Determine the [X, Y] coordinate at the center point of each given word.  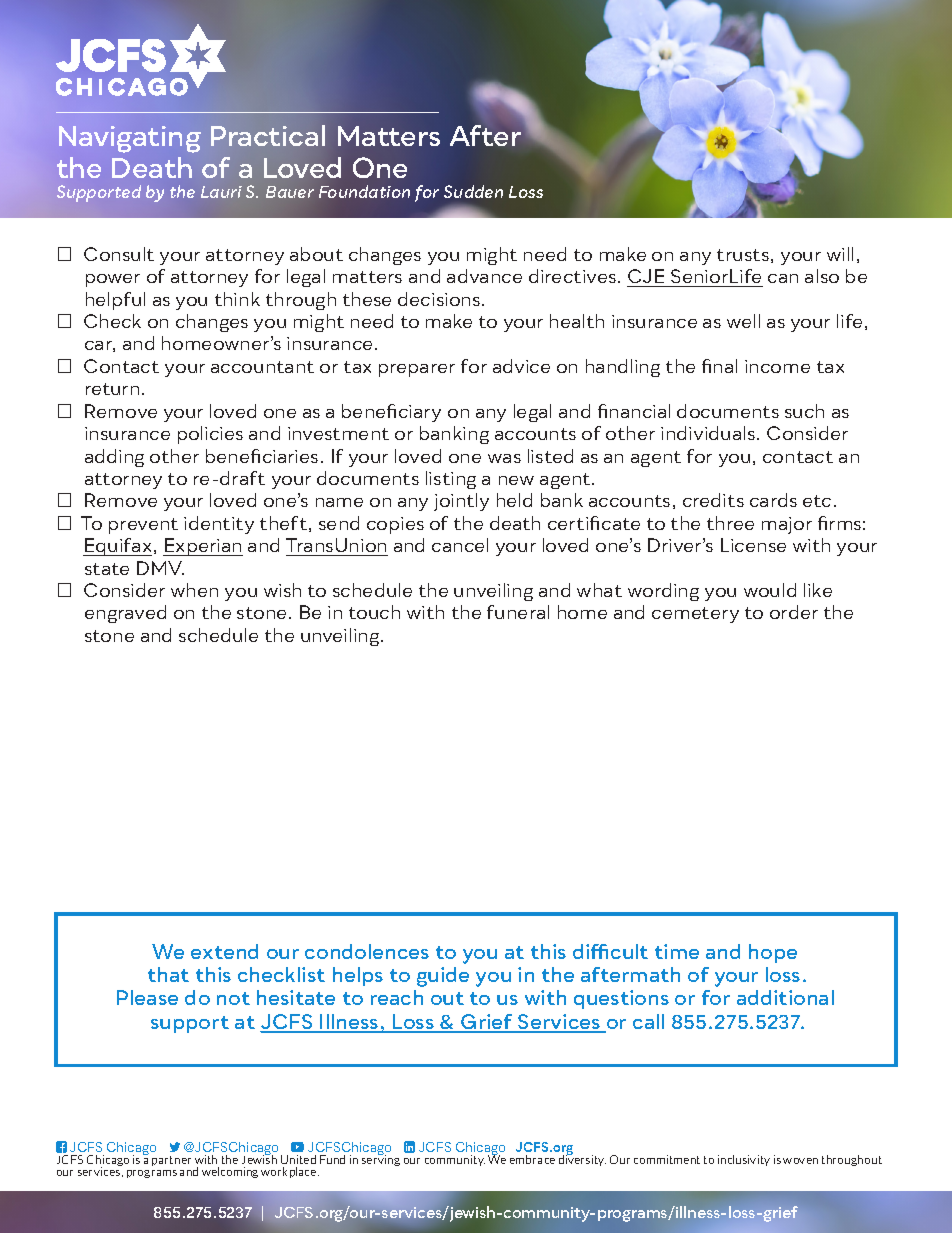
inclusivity [744, 1160]
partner [171, 1161]
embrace [532, 1159]
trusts [743, 255]
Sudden [473, 191]
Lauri [221, 192]
